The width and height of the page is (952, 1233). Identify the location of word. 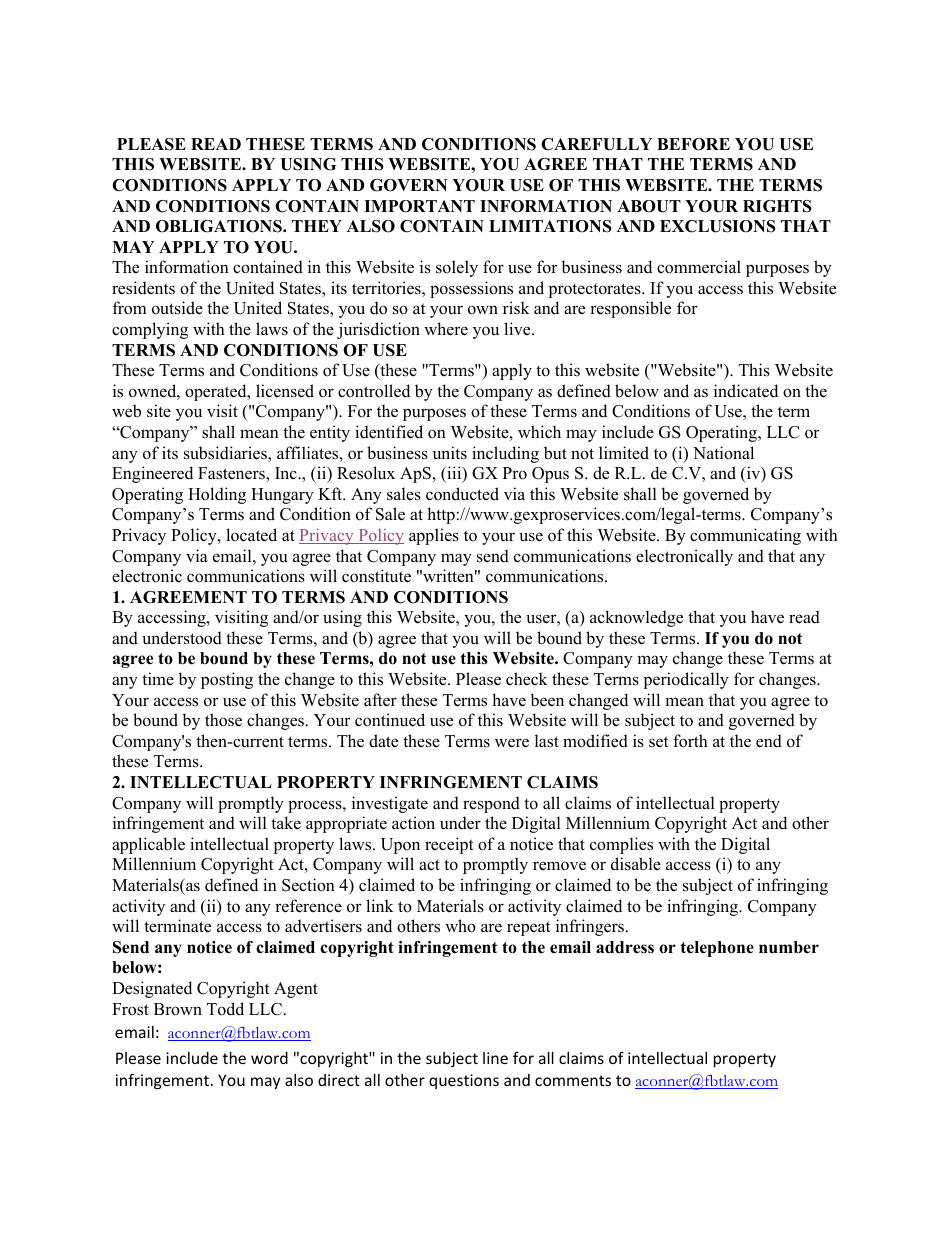
(269, 1058).
